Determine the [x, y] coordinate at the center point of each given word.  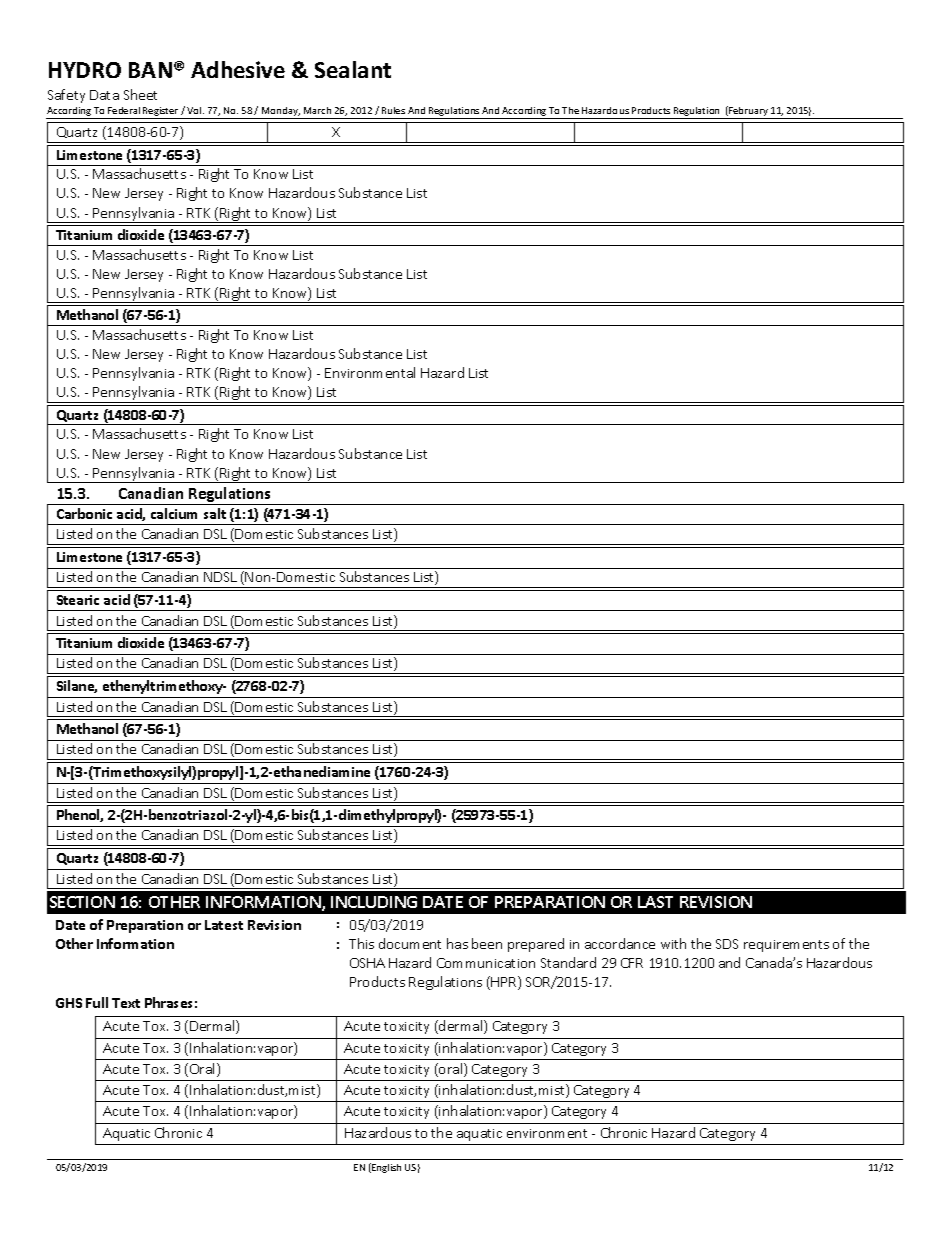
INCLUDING [374, 902]
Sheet [140, 94]
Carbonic [84, 513]
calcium [174, 513]
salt [215, 513]
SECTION [82, 902]
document [410, 943]
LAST [655, 902]
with [673, 943]
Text [126, 1003]
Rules [393, 110]
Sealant [353, 69]
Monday [280, 113]
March [317, 110]
